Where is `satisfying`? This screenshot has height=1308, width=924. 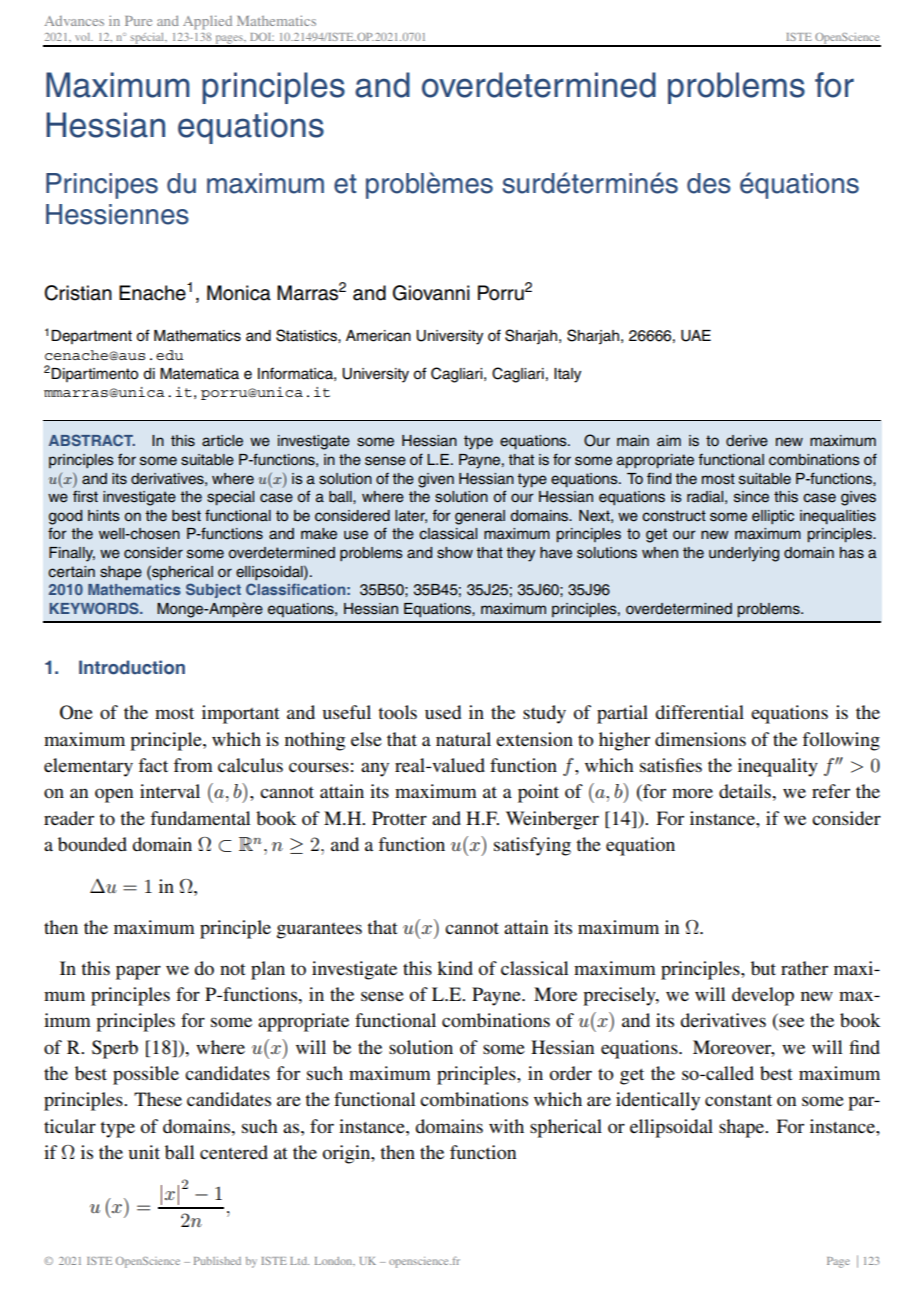 satisfying is located at coordinates (532, 846).
